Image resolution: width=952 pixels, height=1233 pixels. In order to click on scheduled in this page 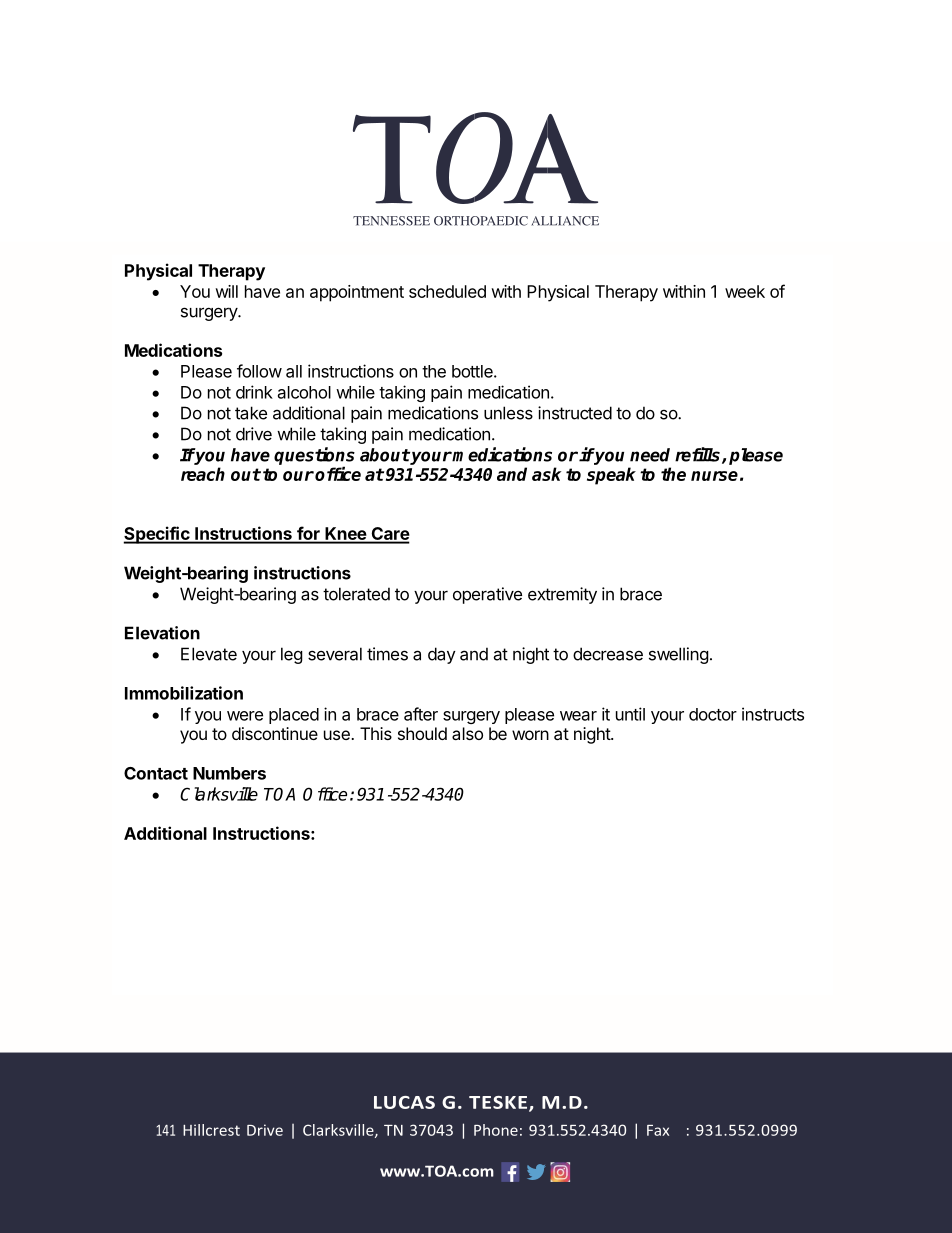, I will do `click(447, 291)`.
